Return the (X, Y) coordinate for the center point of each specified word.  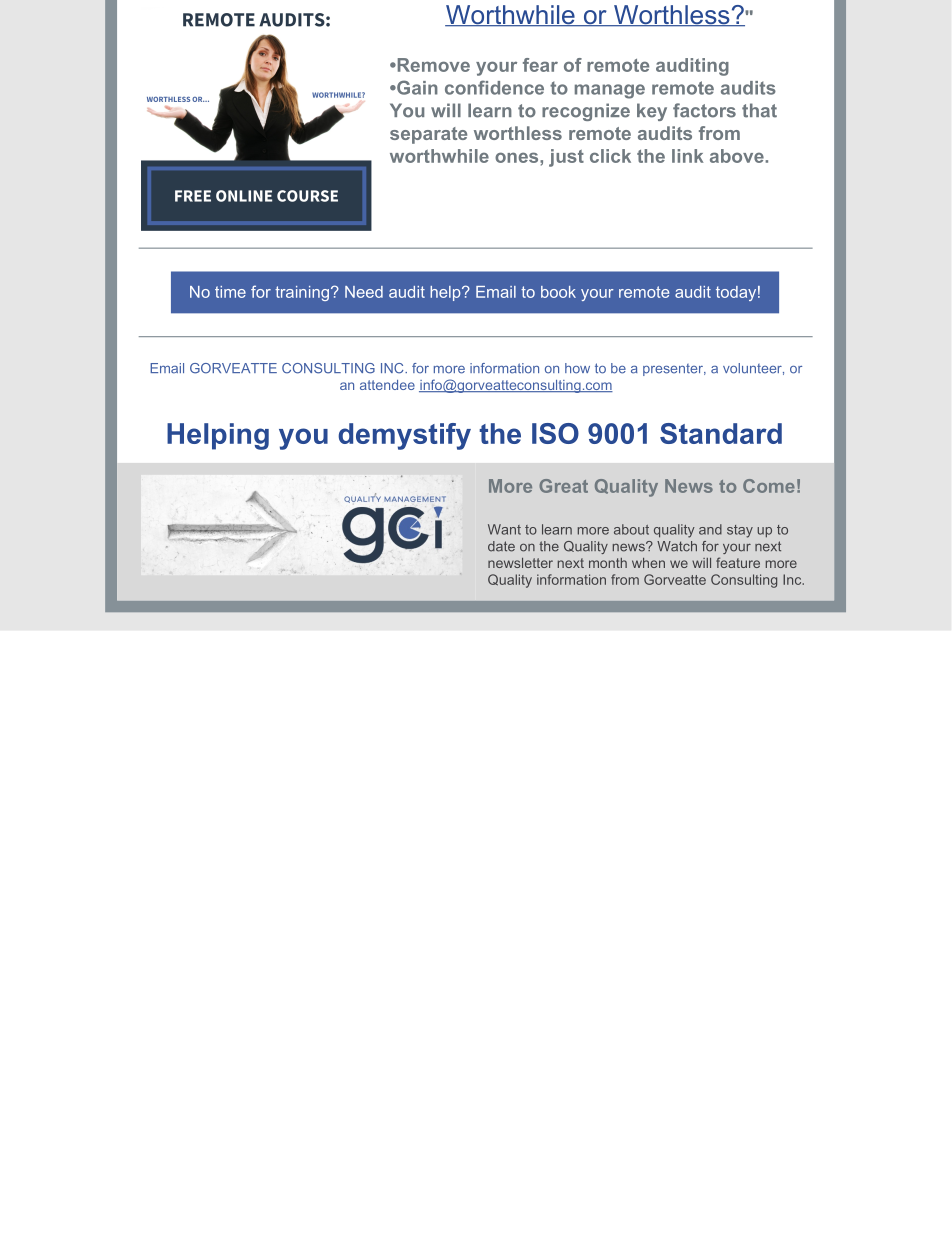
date (501, 546)
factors (704, 110)
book (558, 292)
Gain (416, 87)
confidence (494, 87)
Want (504, 529)
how (577, 368)
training (302, 293)
